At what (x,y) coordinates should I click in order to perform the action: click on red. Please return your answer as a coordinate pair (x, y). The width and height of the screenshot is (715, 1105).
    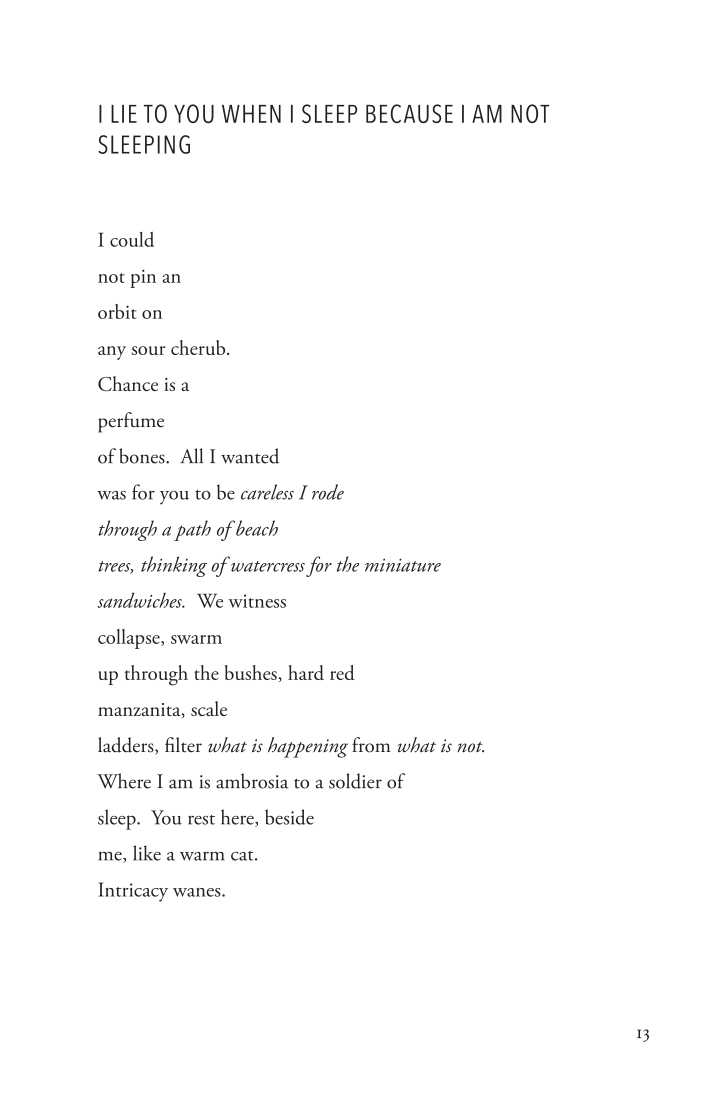
    Looking at the image, I should click on (342, 672).
